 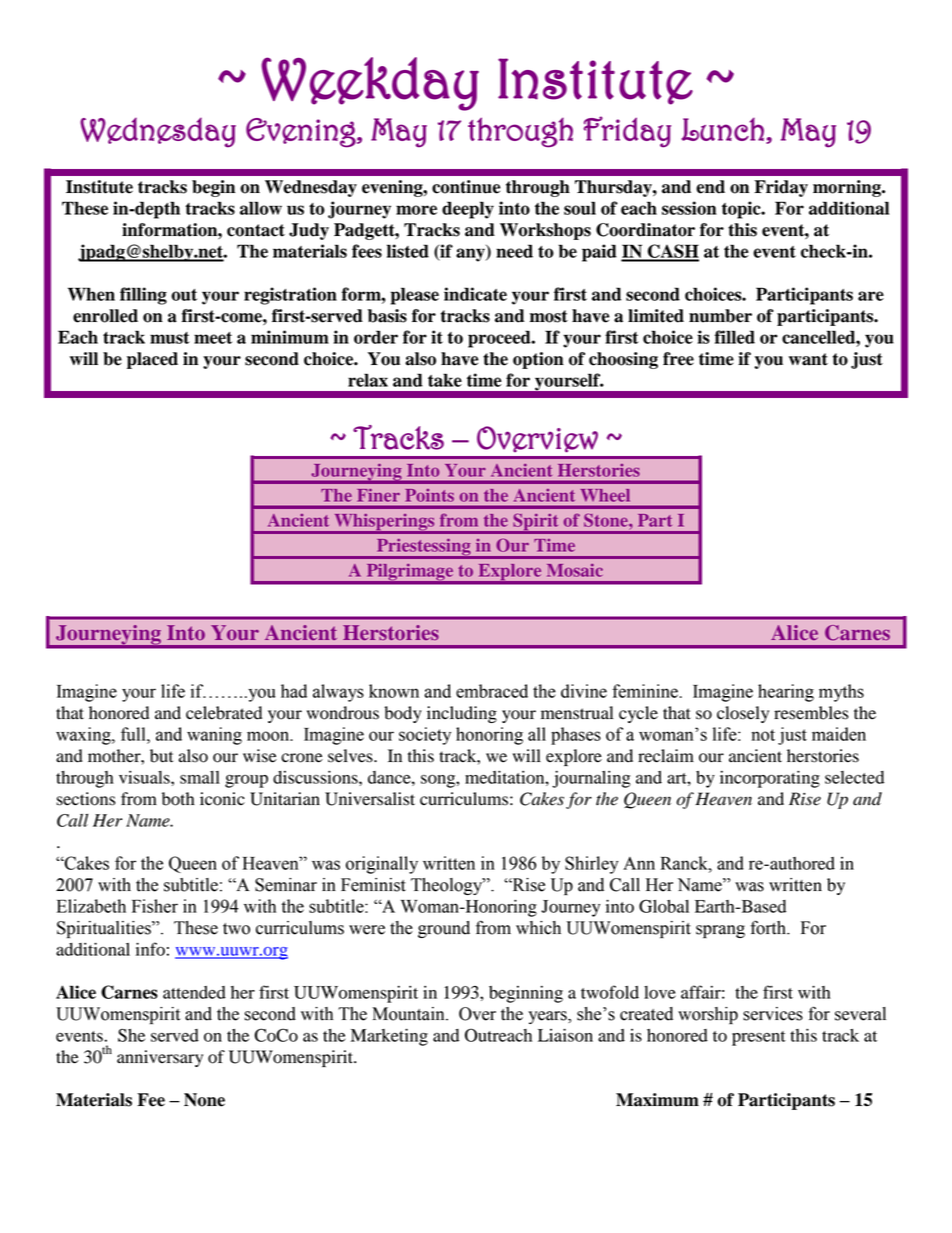 What do you see at coordinates (722, 129) in the page?
I see `Lunch` at bounding box center [722, 129].
